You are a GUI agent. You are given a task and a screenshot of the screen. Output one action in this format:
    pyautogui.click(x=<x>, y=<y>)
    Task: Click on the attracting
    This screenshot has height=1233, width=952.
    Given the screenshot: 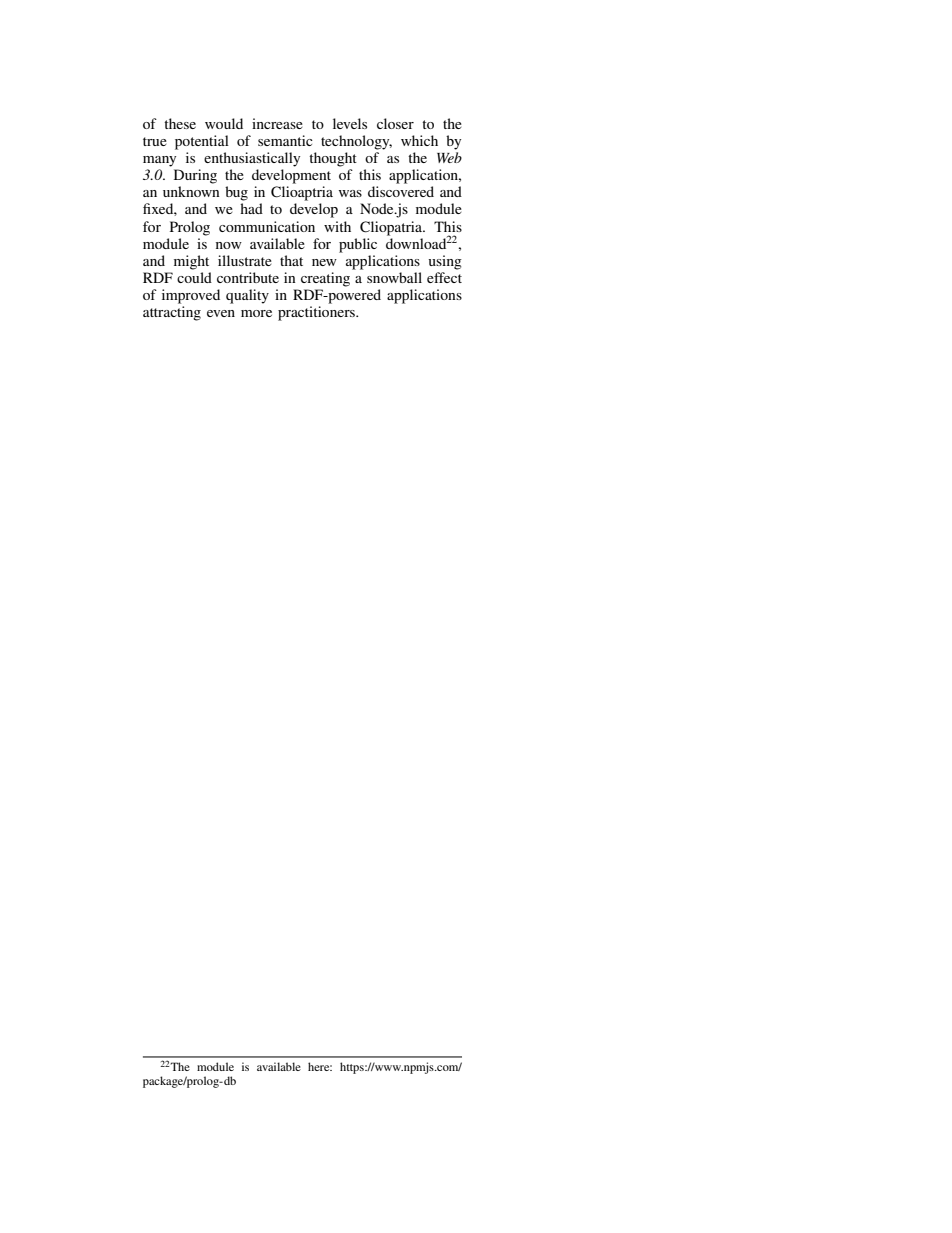 What is the action you would take?
    pyautogui.click(x=172, y=313)
